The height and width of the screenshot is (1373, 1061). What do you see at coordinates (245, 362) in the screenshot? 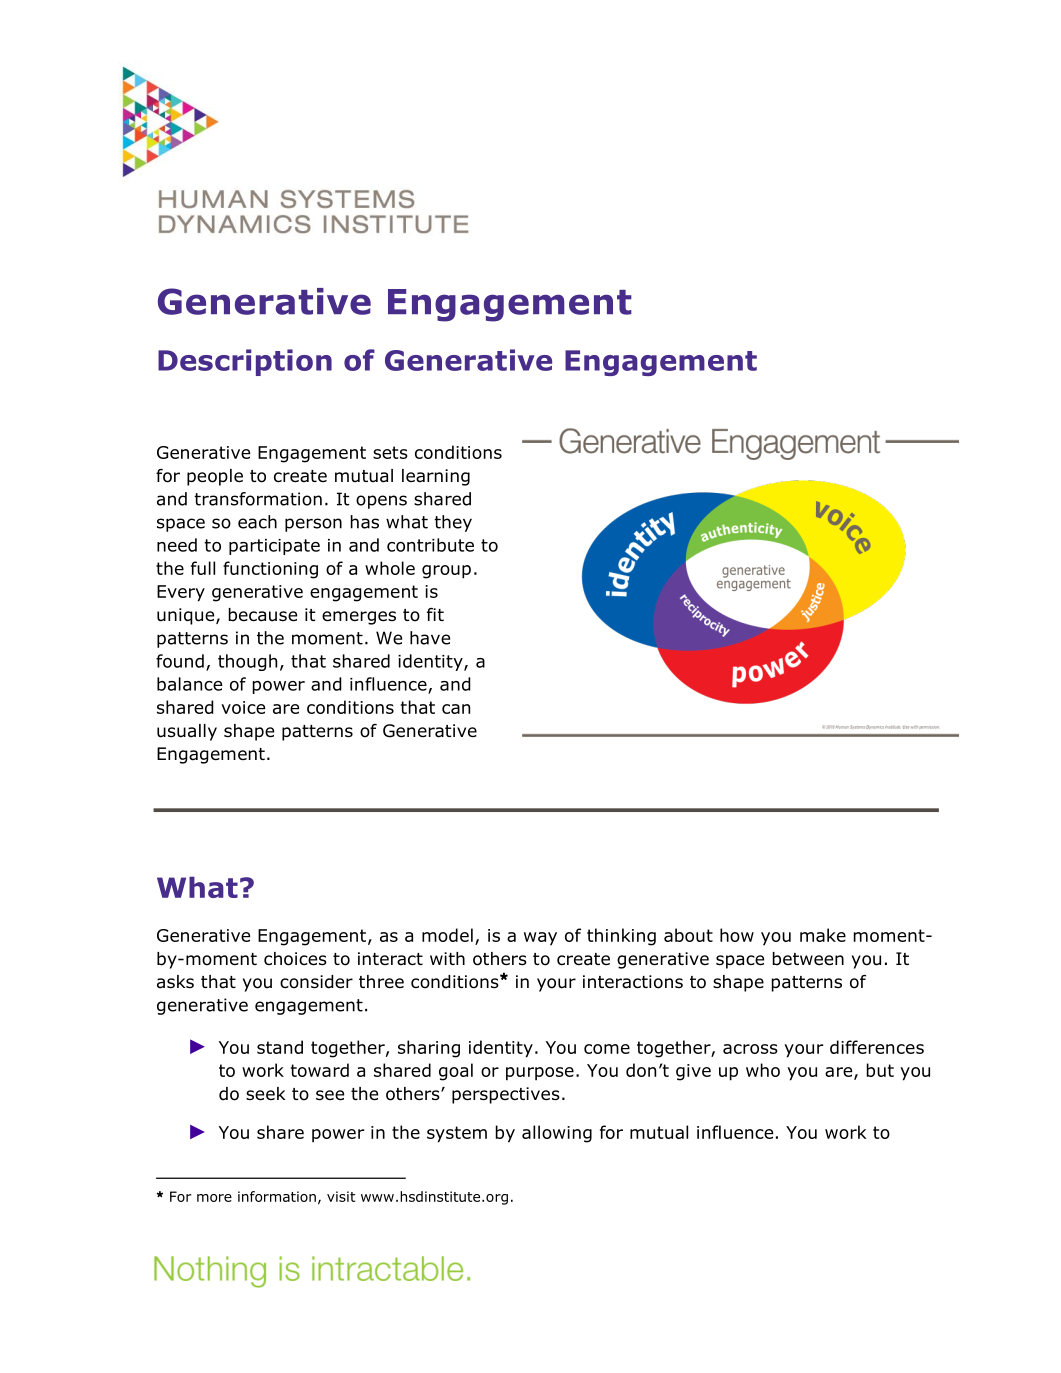
I see `Description` at bounding box center [245, 362].
